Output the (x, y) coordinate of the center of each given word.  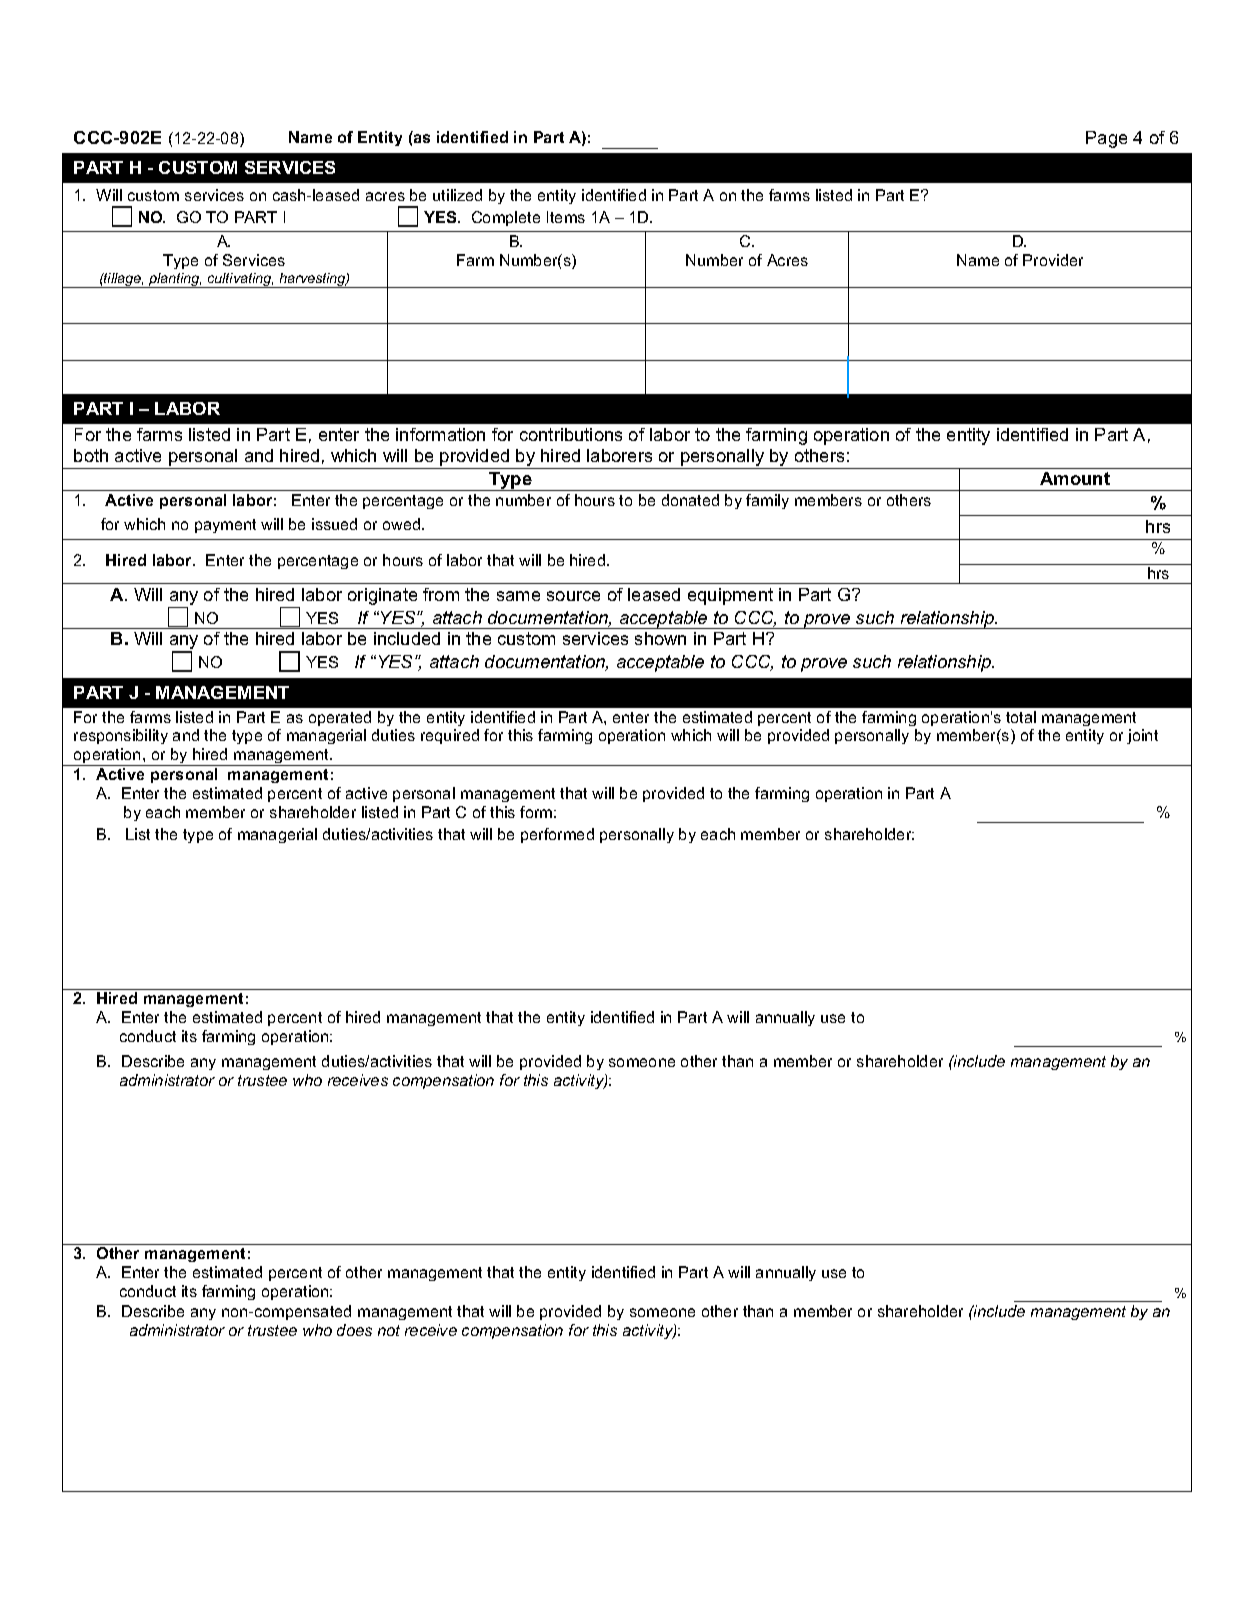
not (389, 1330)
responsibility (121, 736)
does (354, 1330)
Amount (1075, 478)
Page (1106, 139)
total (1021, 717)
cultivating (240, 280)
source (573, 596)
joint (1142, 736)
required (450, 736)
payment (225, 526)
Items (566, 217)
